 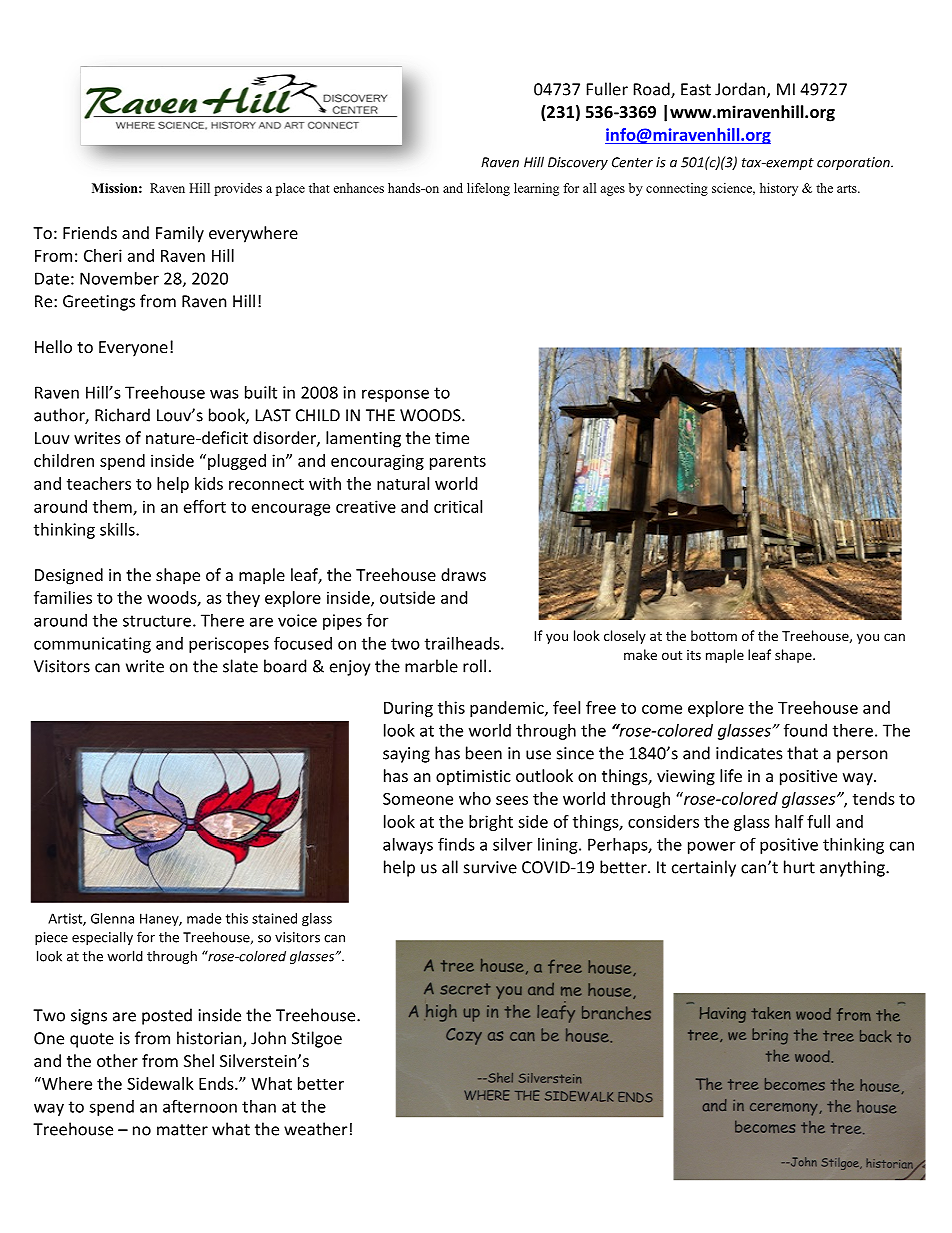 I want to click on learning, so click(x=536, y=189).
